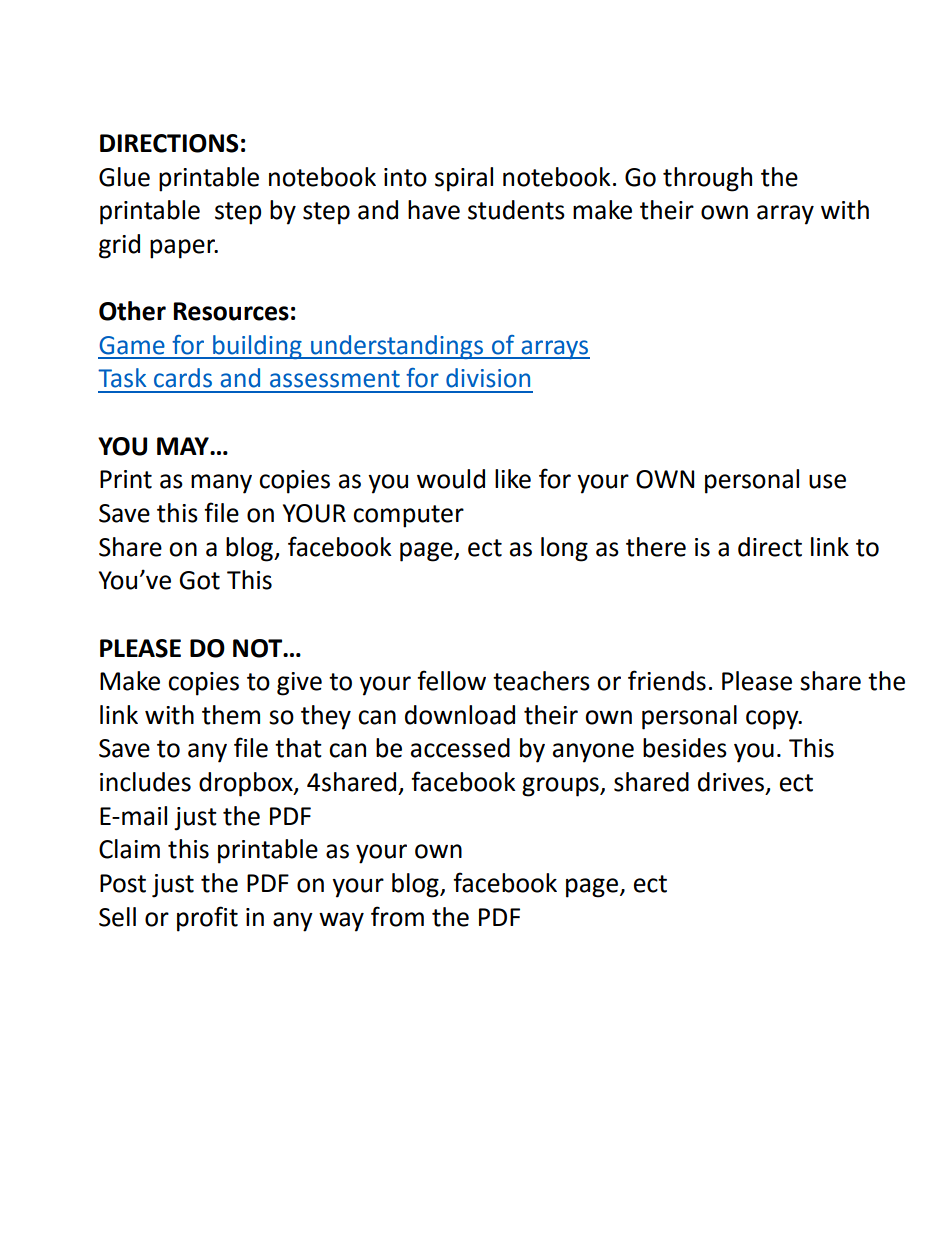  Describe the element at coordinates (408, 516) in the page. I see `computer` at that location.
